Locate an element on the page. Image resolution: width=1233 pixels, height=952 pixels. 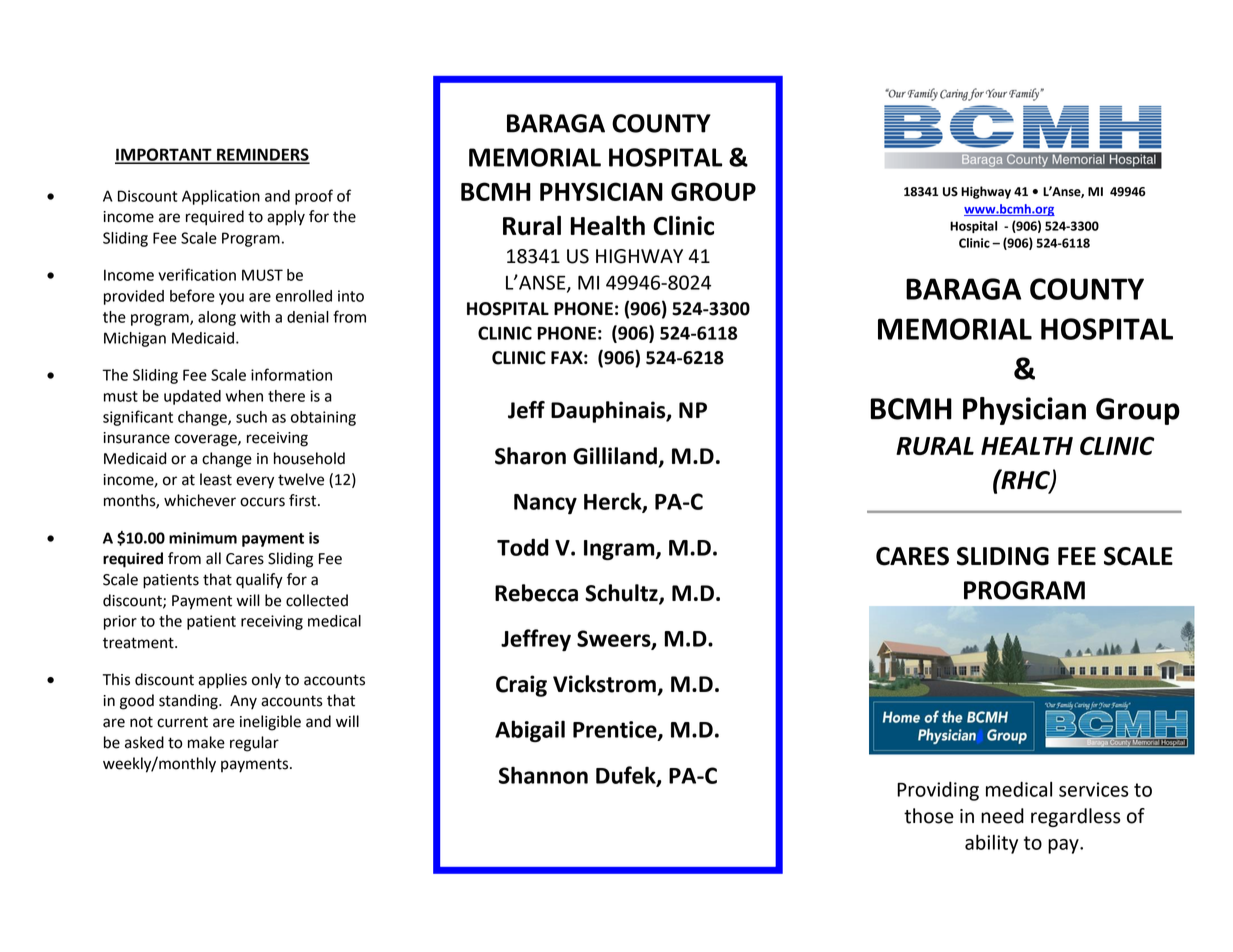
occurs is located at coordinates (262, 502).
